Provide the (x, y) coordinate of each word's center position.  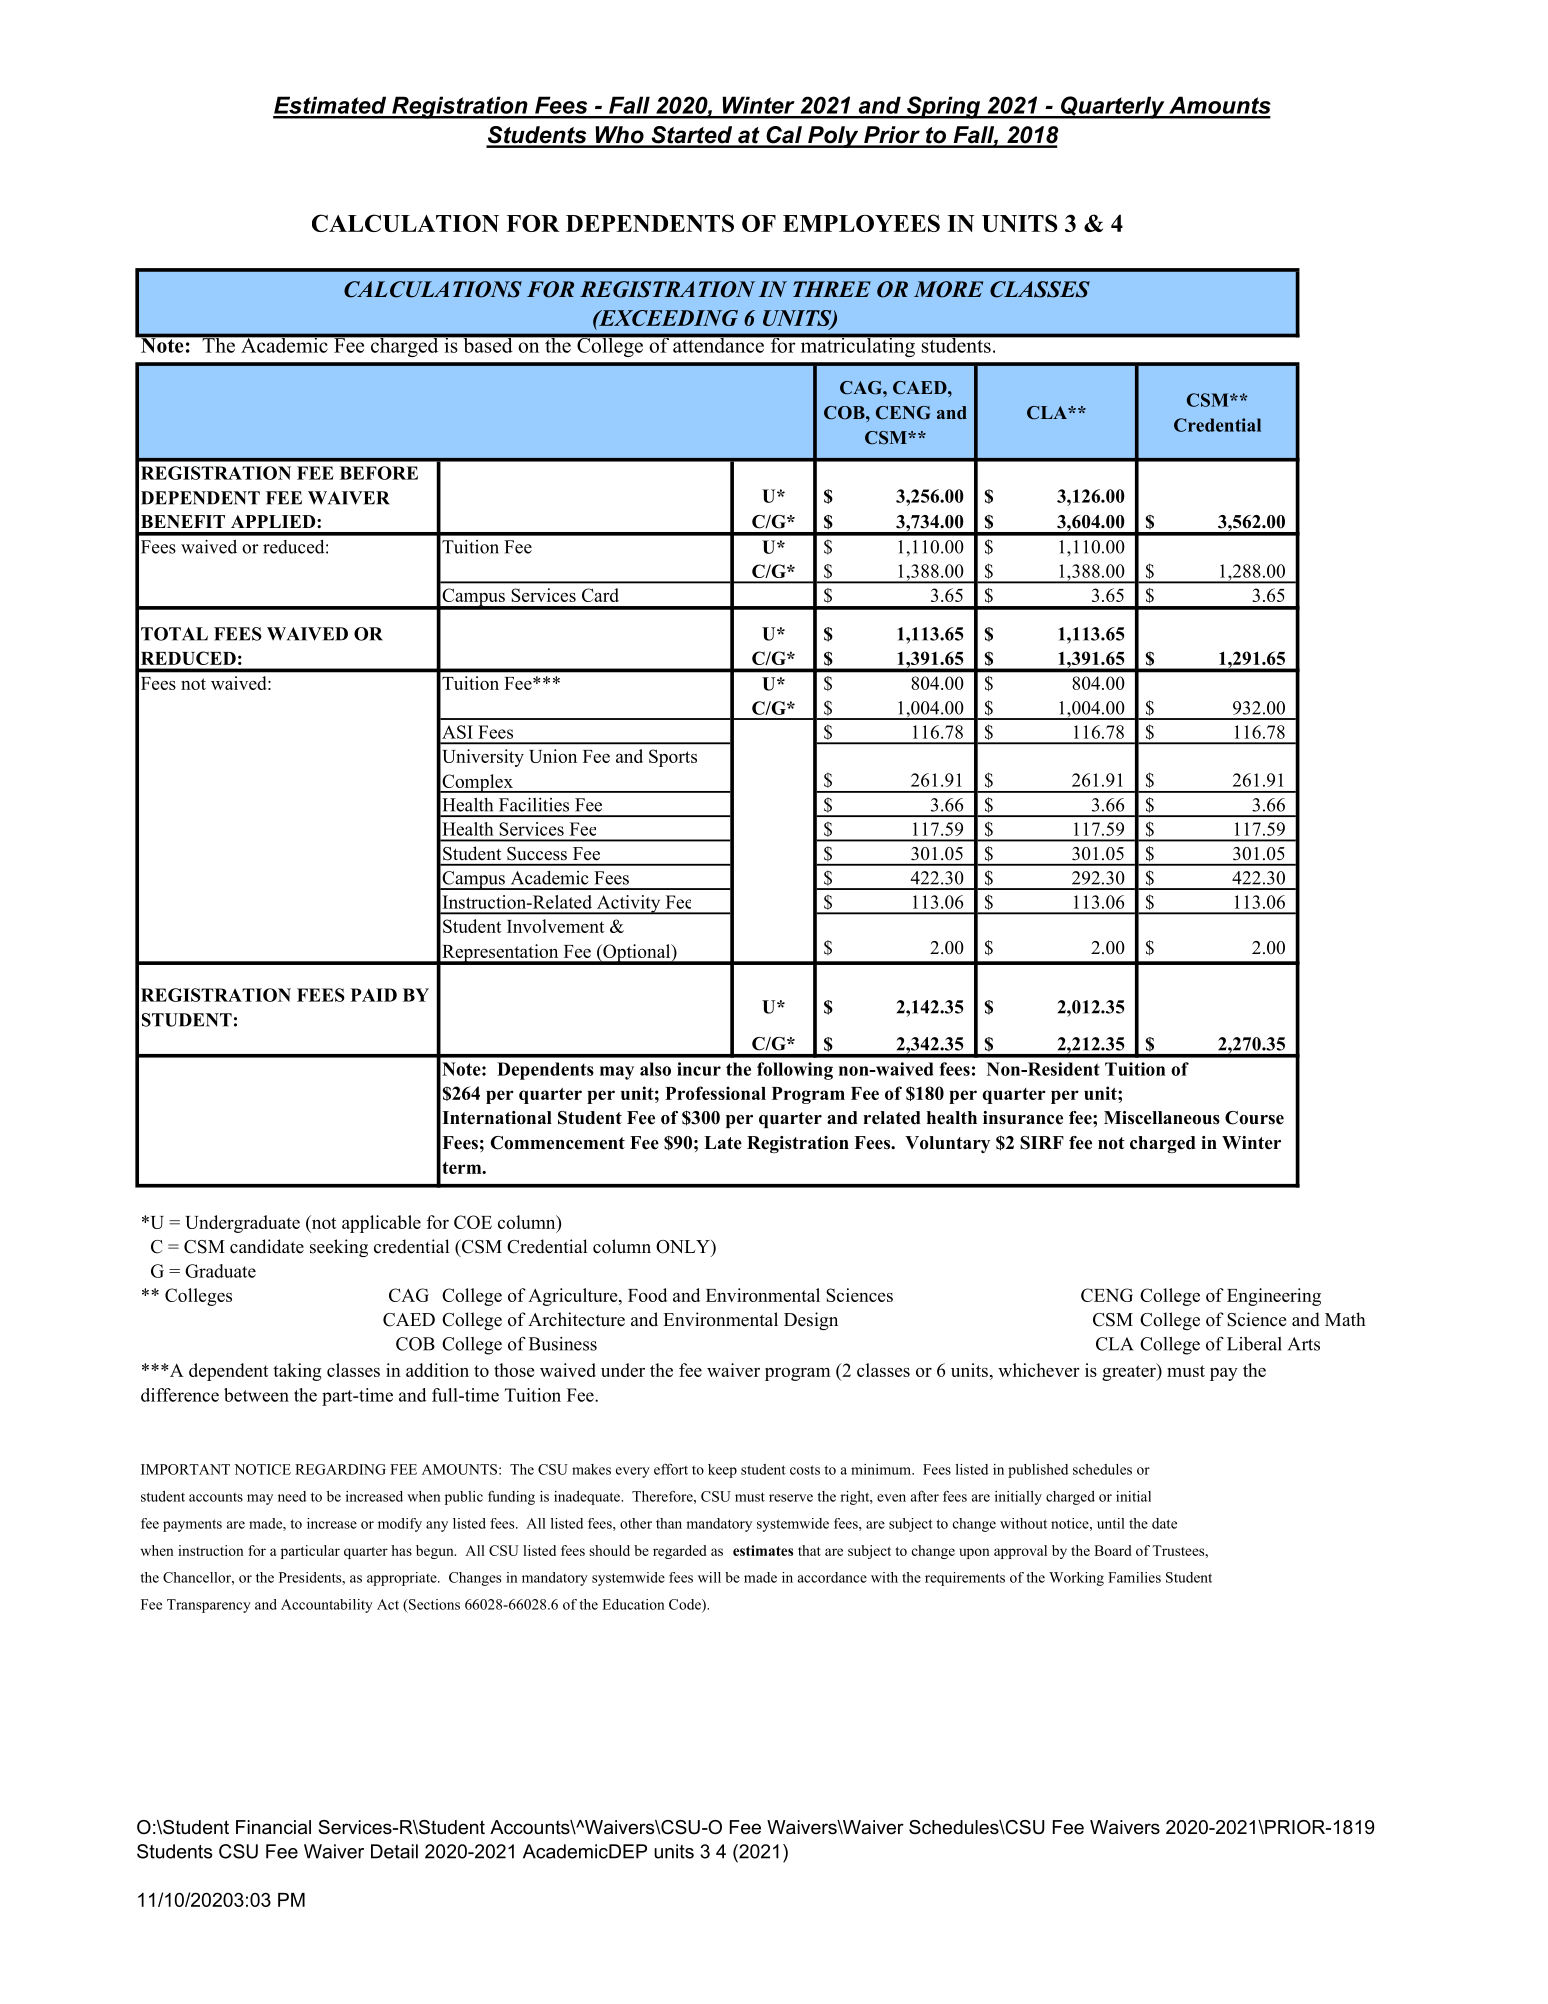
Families (1134, 1577)
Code (686, 1605)
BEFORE (379, 473)
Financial (273, 1827)
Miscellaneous (1162, 1118)
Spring (944, 107)
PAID (374, 995)
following (795, 1071)
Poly (833, 137)
